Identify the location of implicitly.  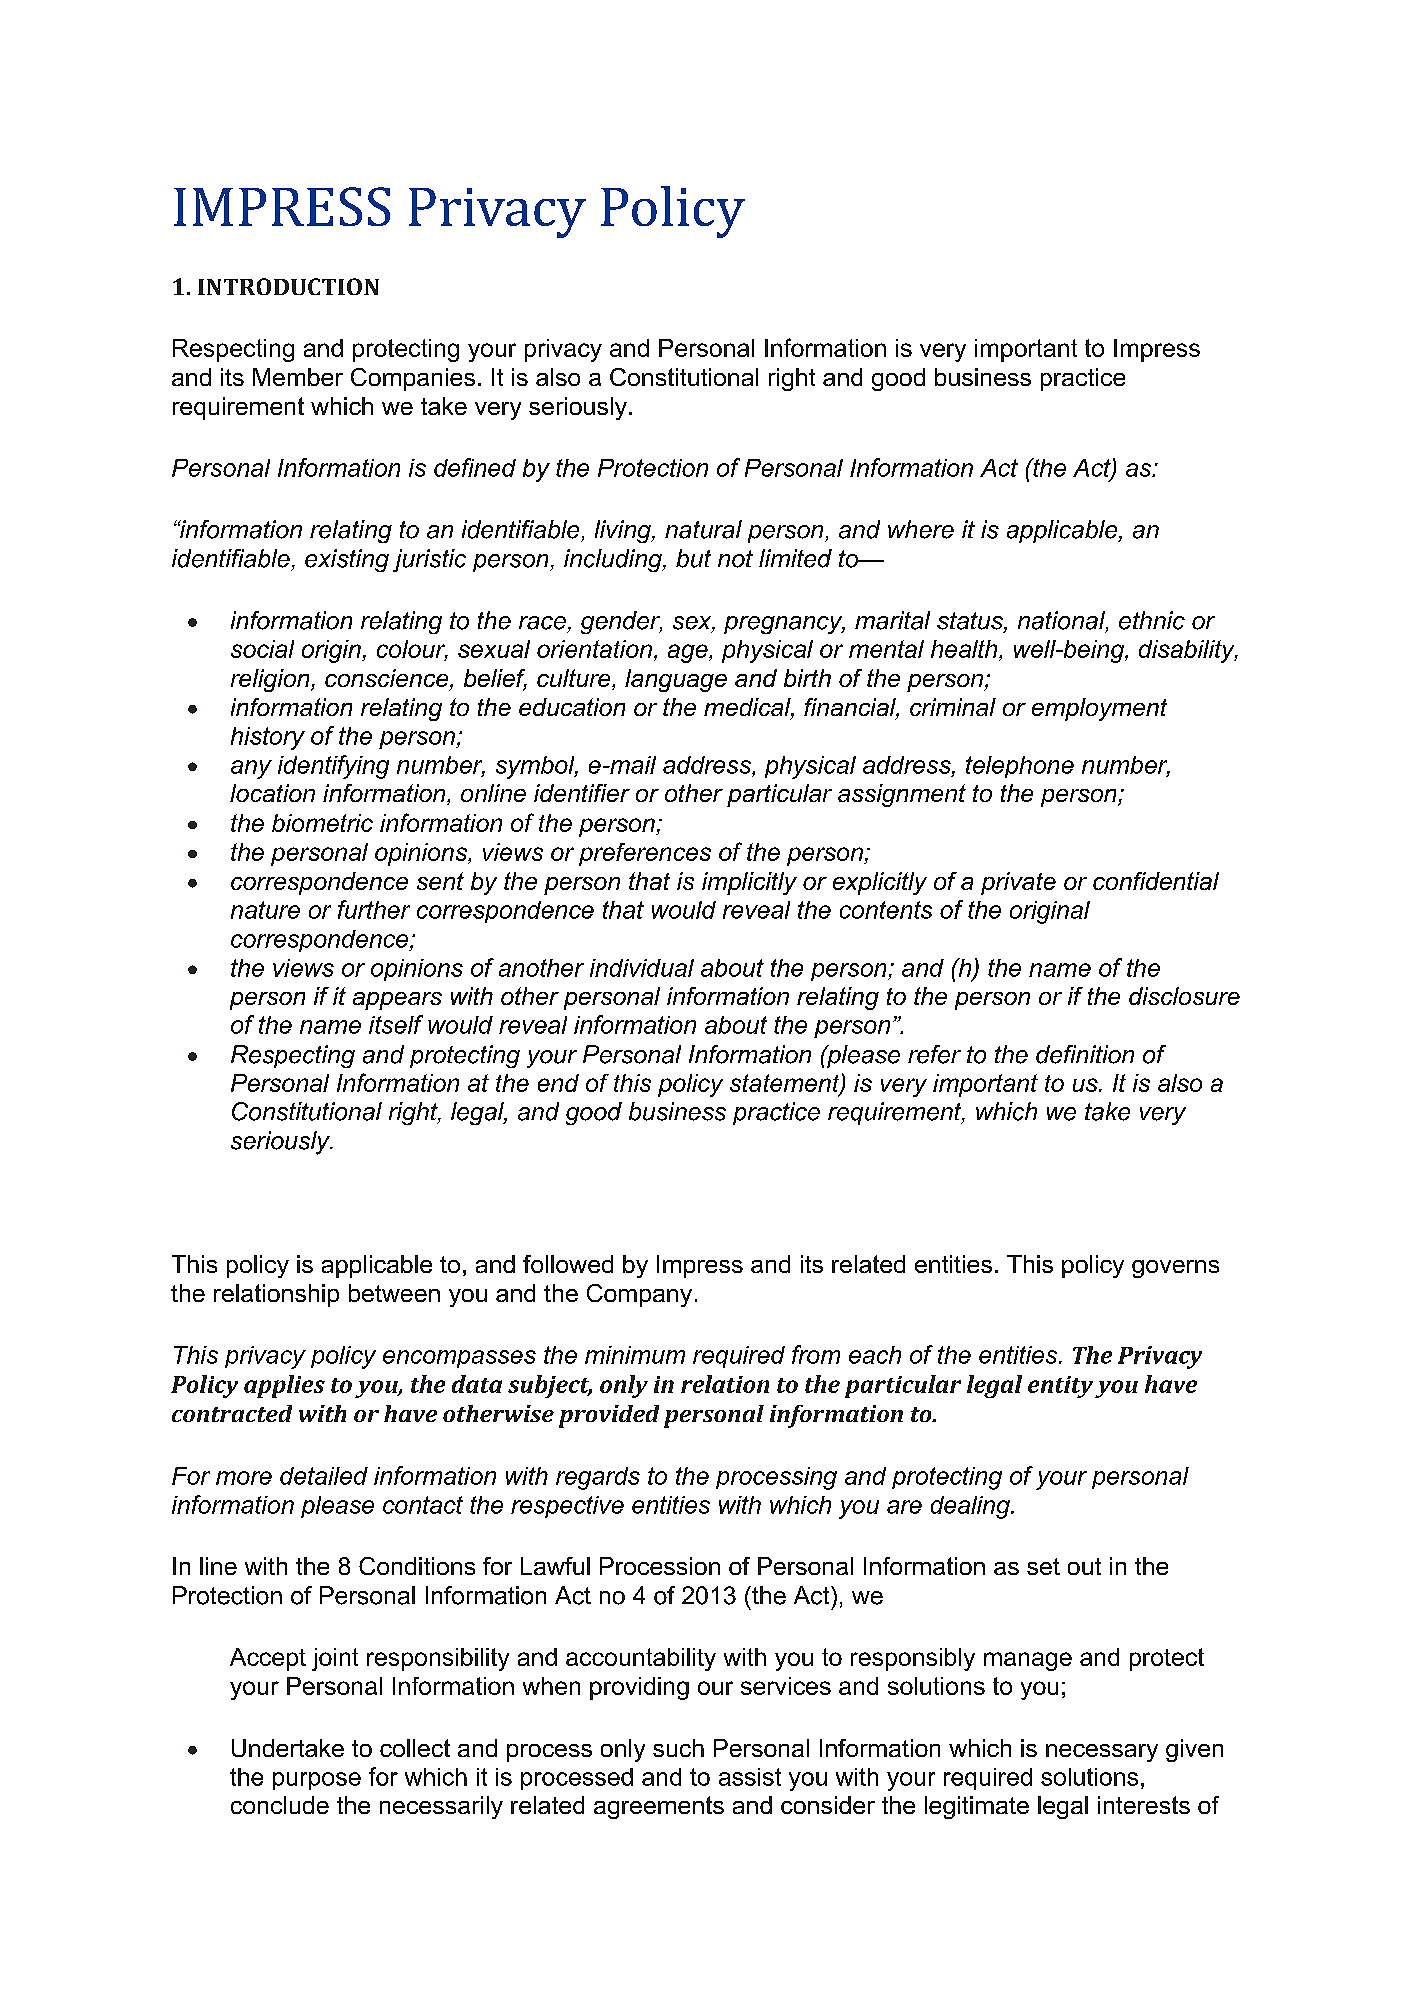
(749, 883).
